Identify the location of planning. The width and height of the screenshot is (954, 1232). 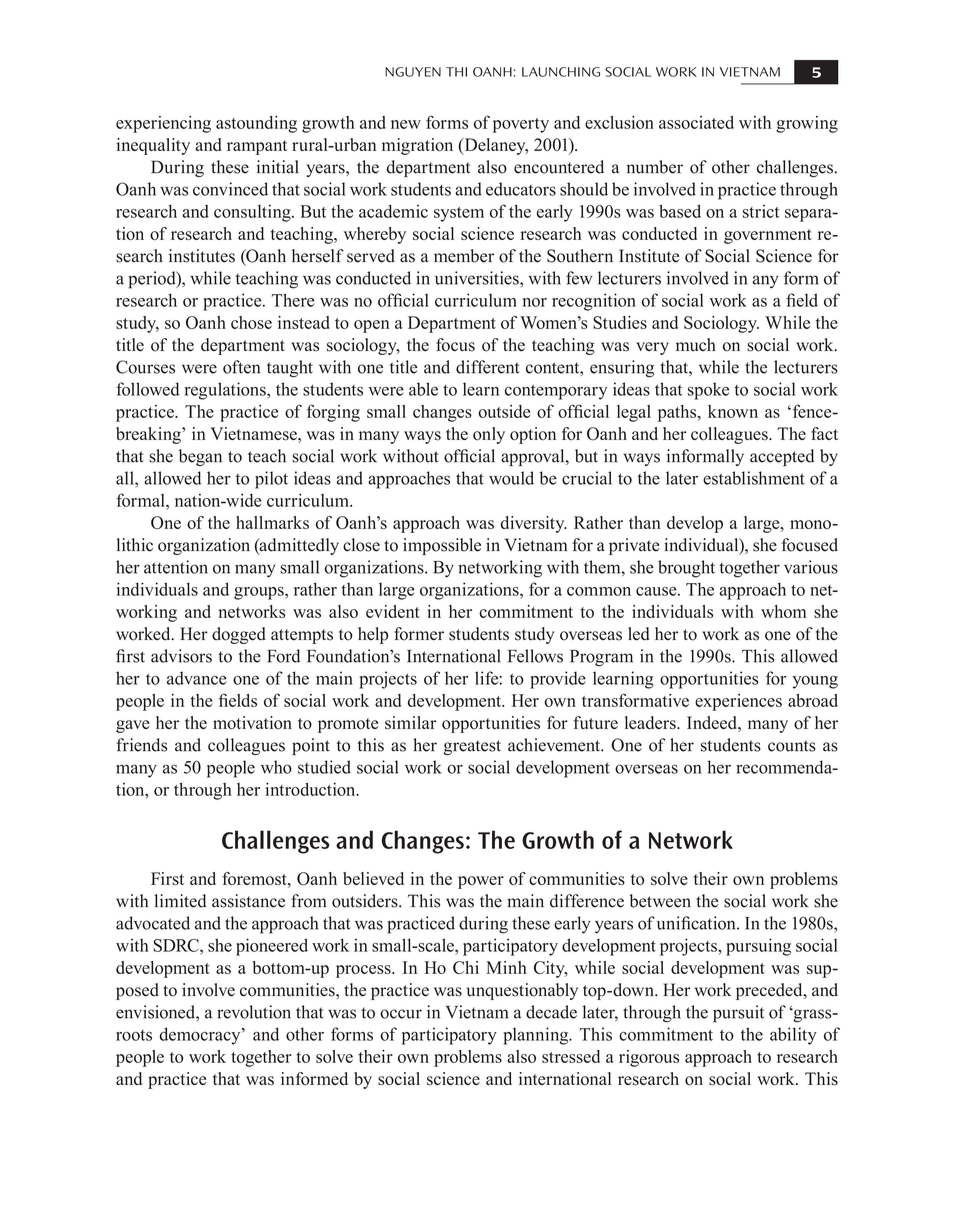
(537, 1036).
